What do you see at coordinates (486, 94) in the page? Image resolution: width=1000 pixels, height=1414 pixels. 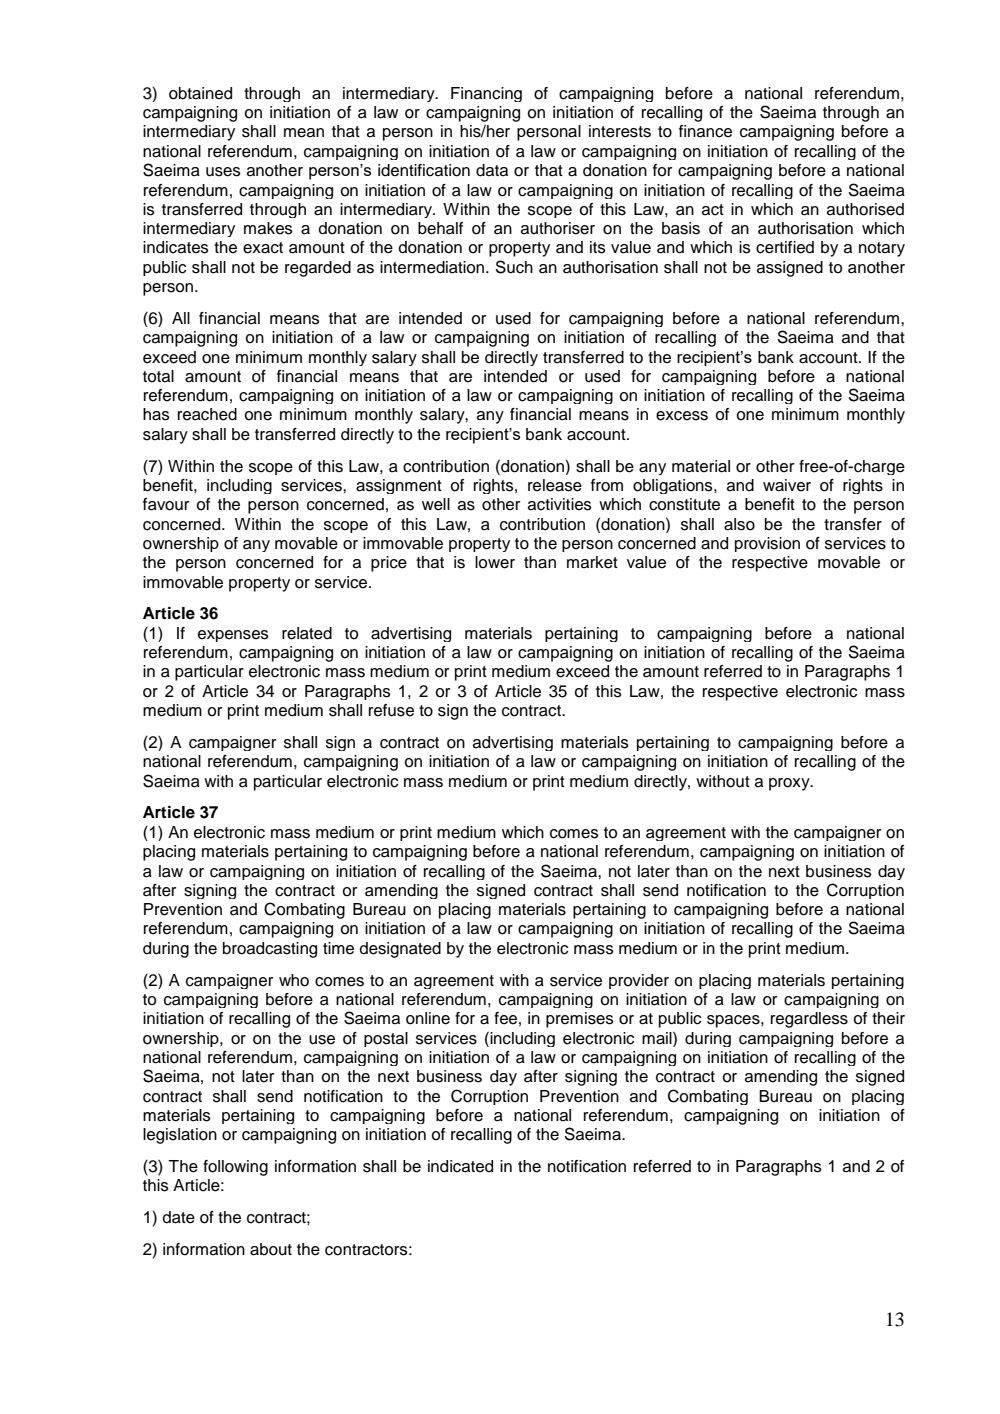 I see `Financing` at bounding box center [486, 94].
